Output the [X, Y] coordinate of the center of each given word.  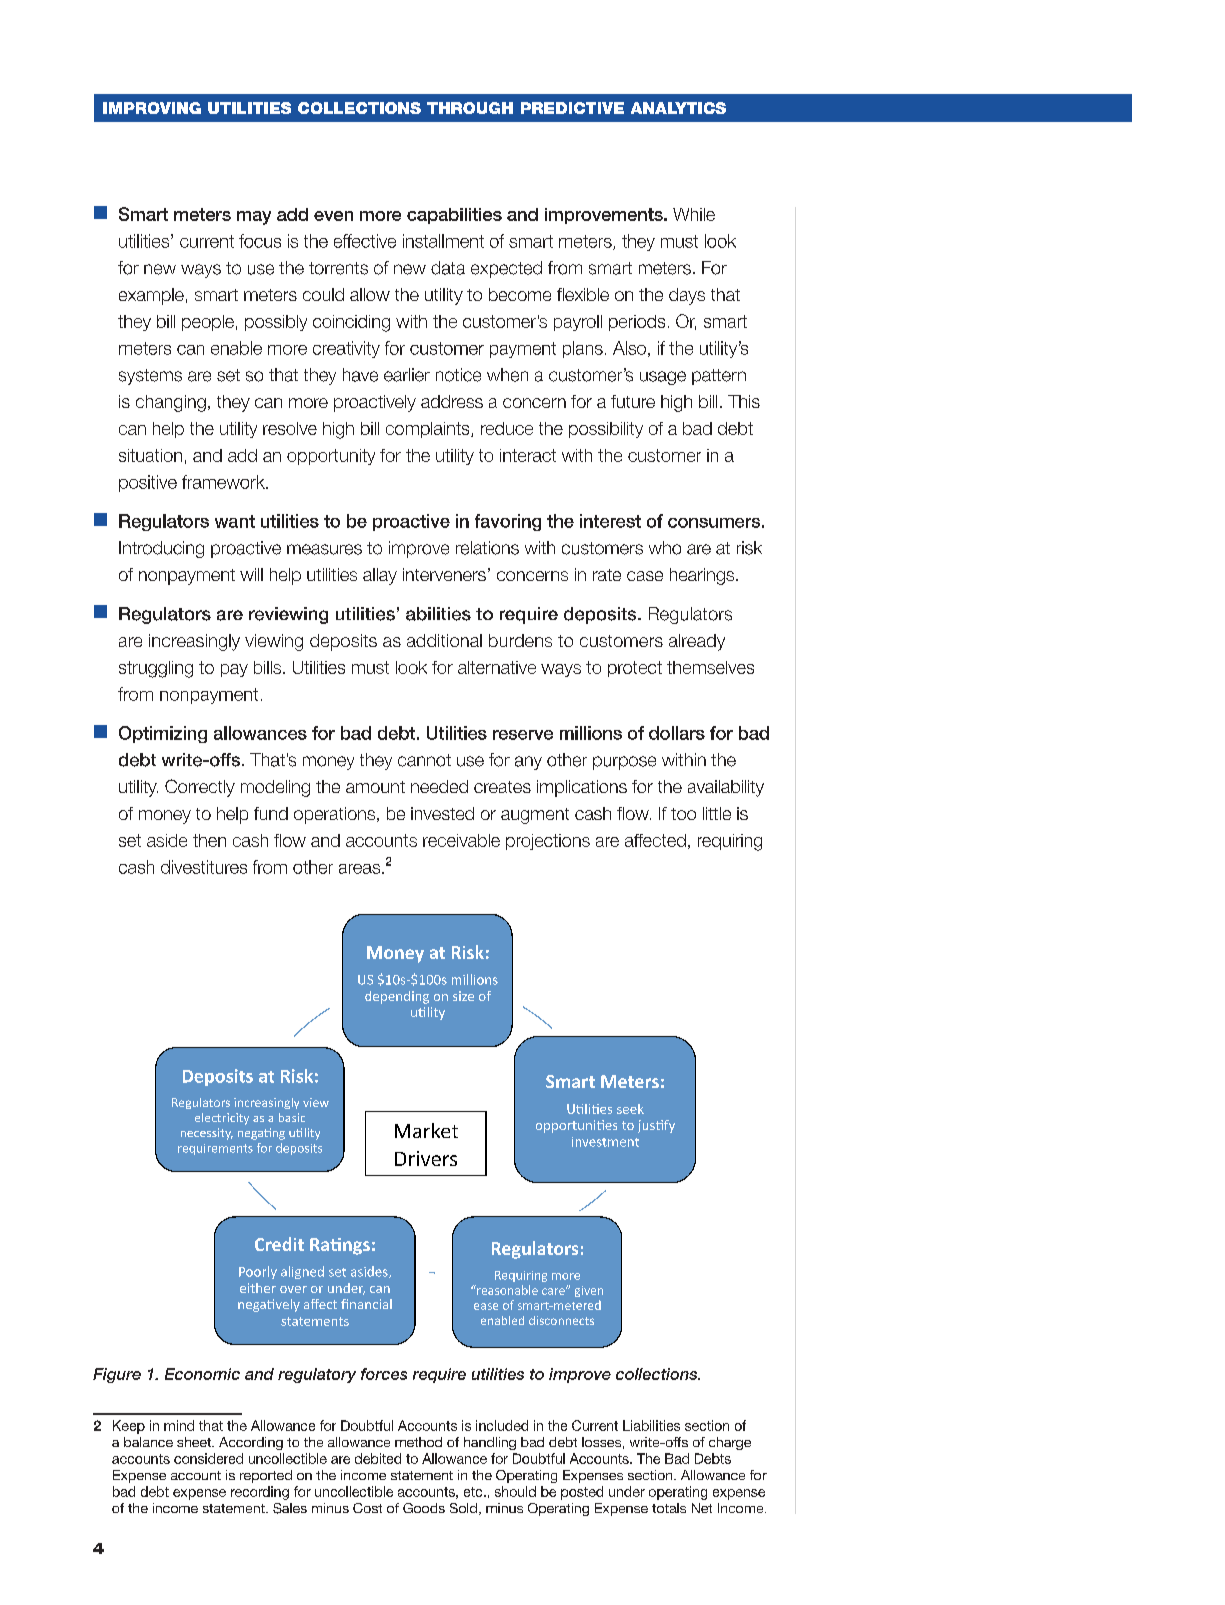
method [418, 1442]
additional [444, 640]
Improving [152, 108]
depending [397, 997]
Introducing [161, 549]
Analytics [678, 108]
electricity [222, 1119]
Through [470, 108]
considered [208, 1458]
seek [630, 1109]
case [645, 576]
